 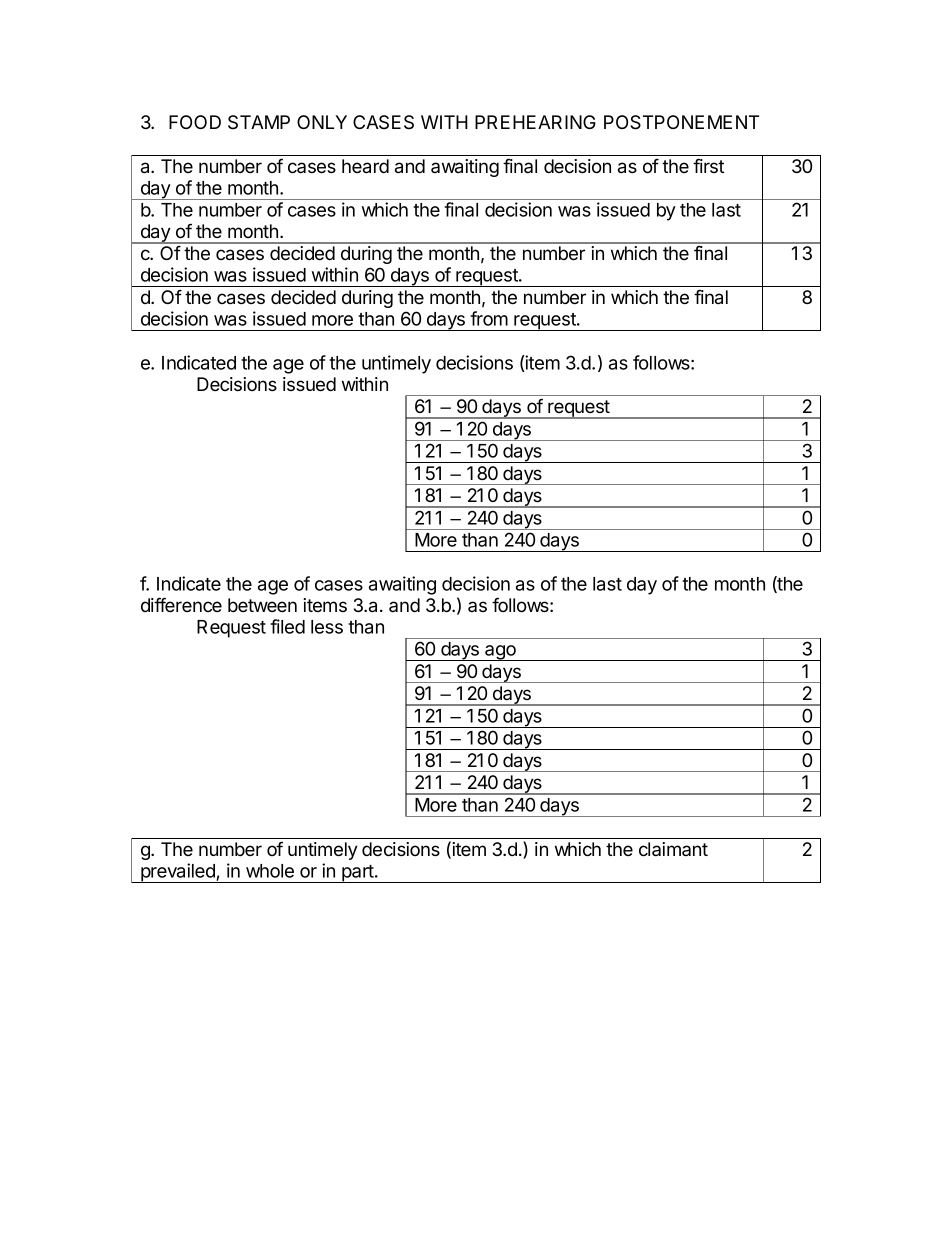 What do you see at coordinates (322, 122) in the screenshot?
I see `ONLY` at bounding box center [322, 122].
